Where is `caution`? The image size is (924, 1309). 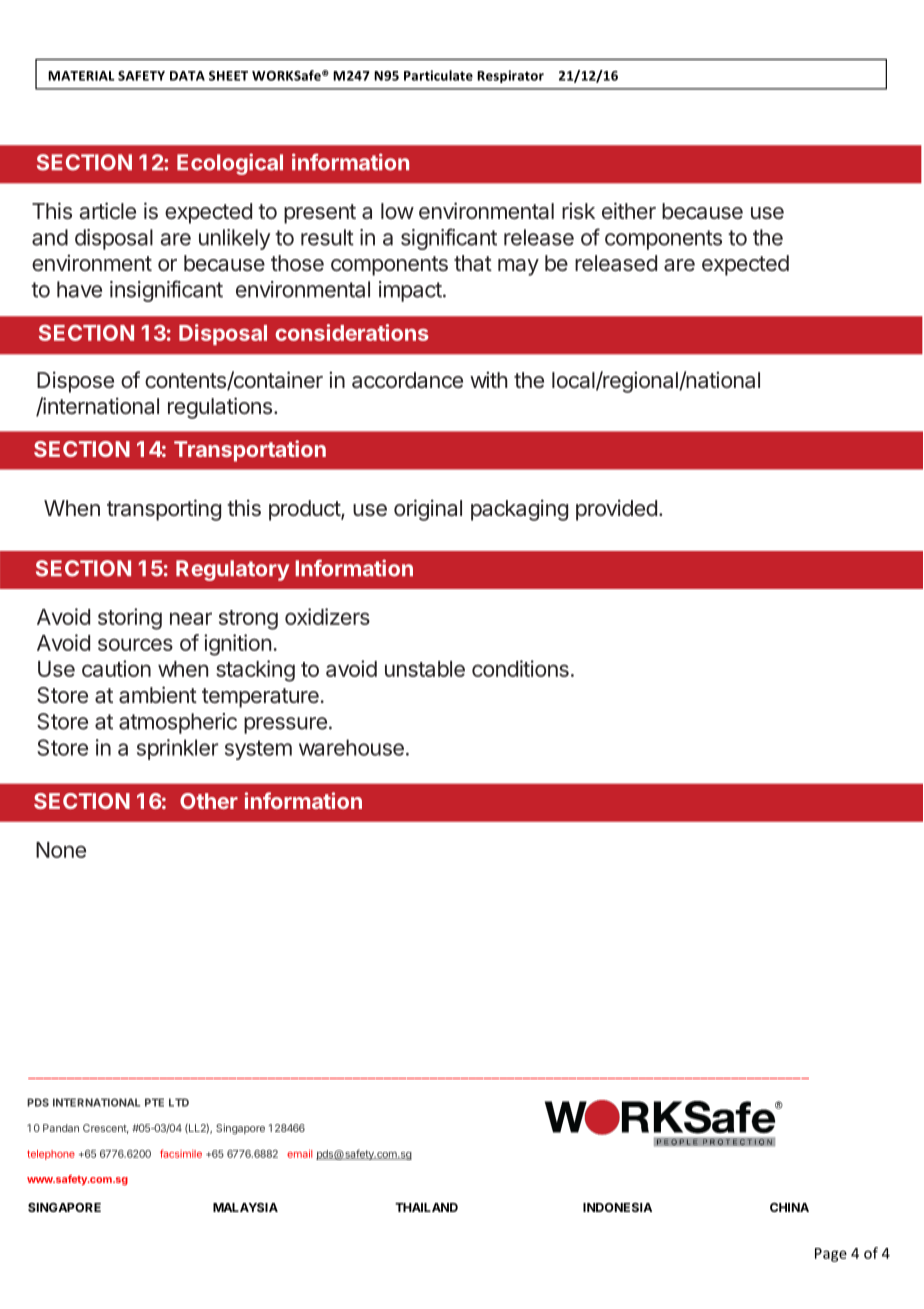
caution is located at coordinates (116, 668).
